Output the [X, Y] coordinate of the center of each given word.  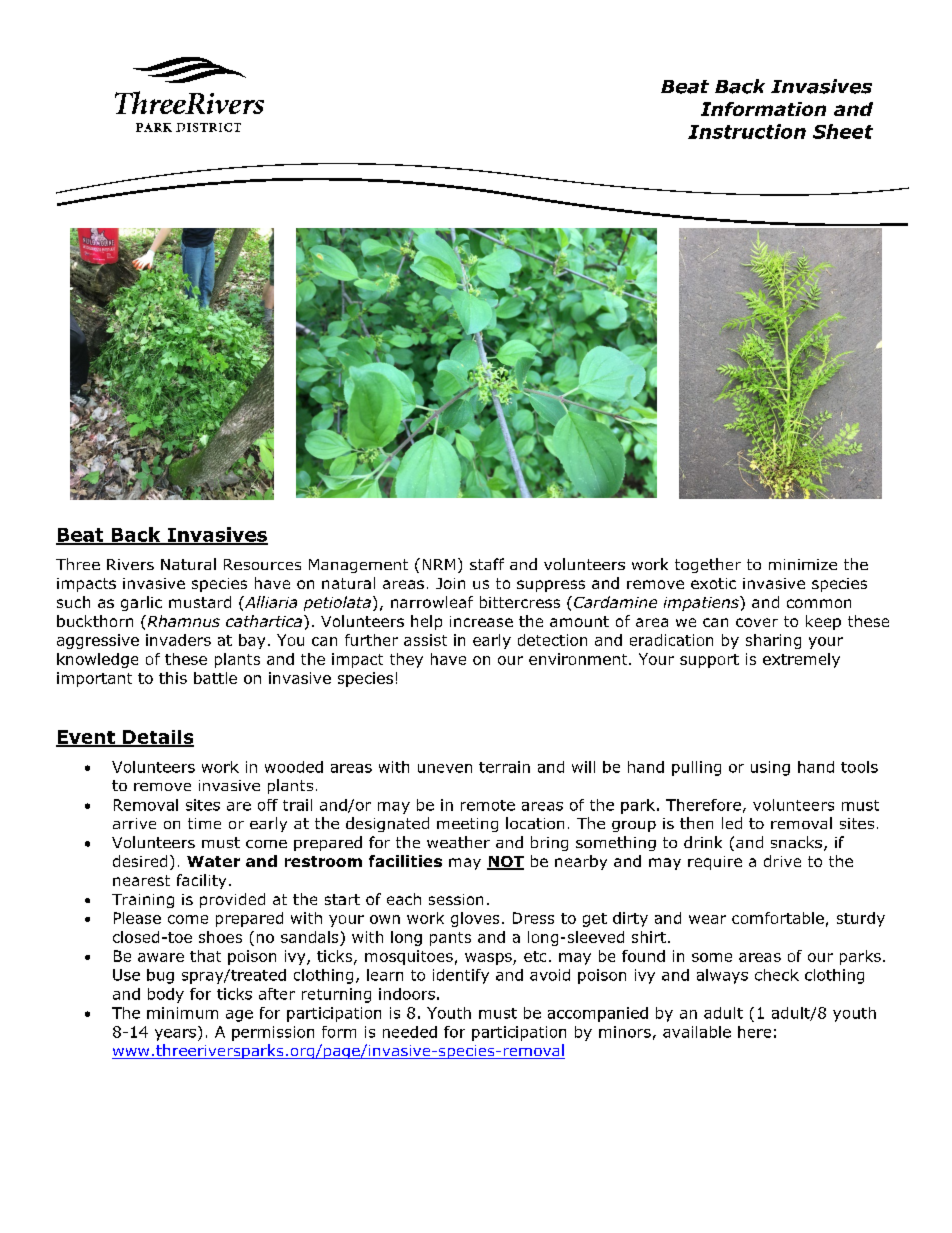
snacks [796, 842]
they [406, 660]
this [173, 678]
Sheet [843, 131]
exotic [713, 583]
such [73, 602]
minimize [803, 564]
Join [450, 583]
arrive [134, 823]
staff [487, 564]
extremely [801, 660]
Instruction [747, 131]
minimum [182, 1013]
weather [458, 842]
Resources [262, 564]
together [708, 565]
